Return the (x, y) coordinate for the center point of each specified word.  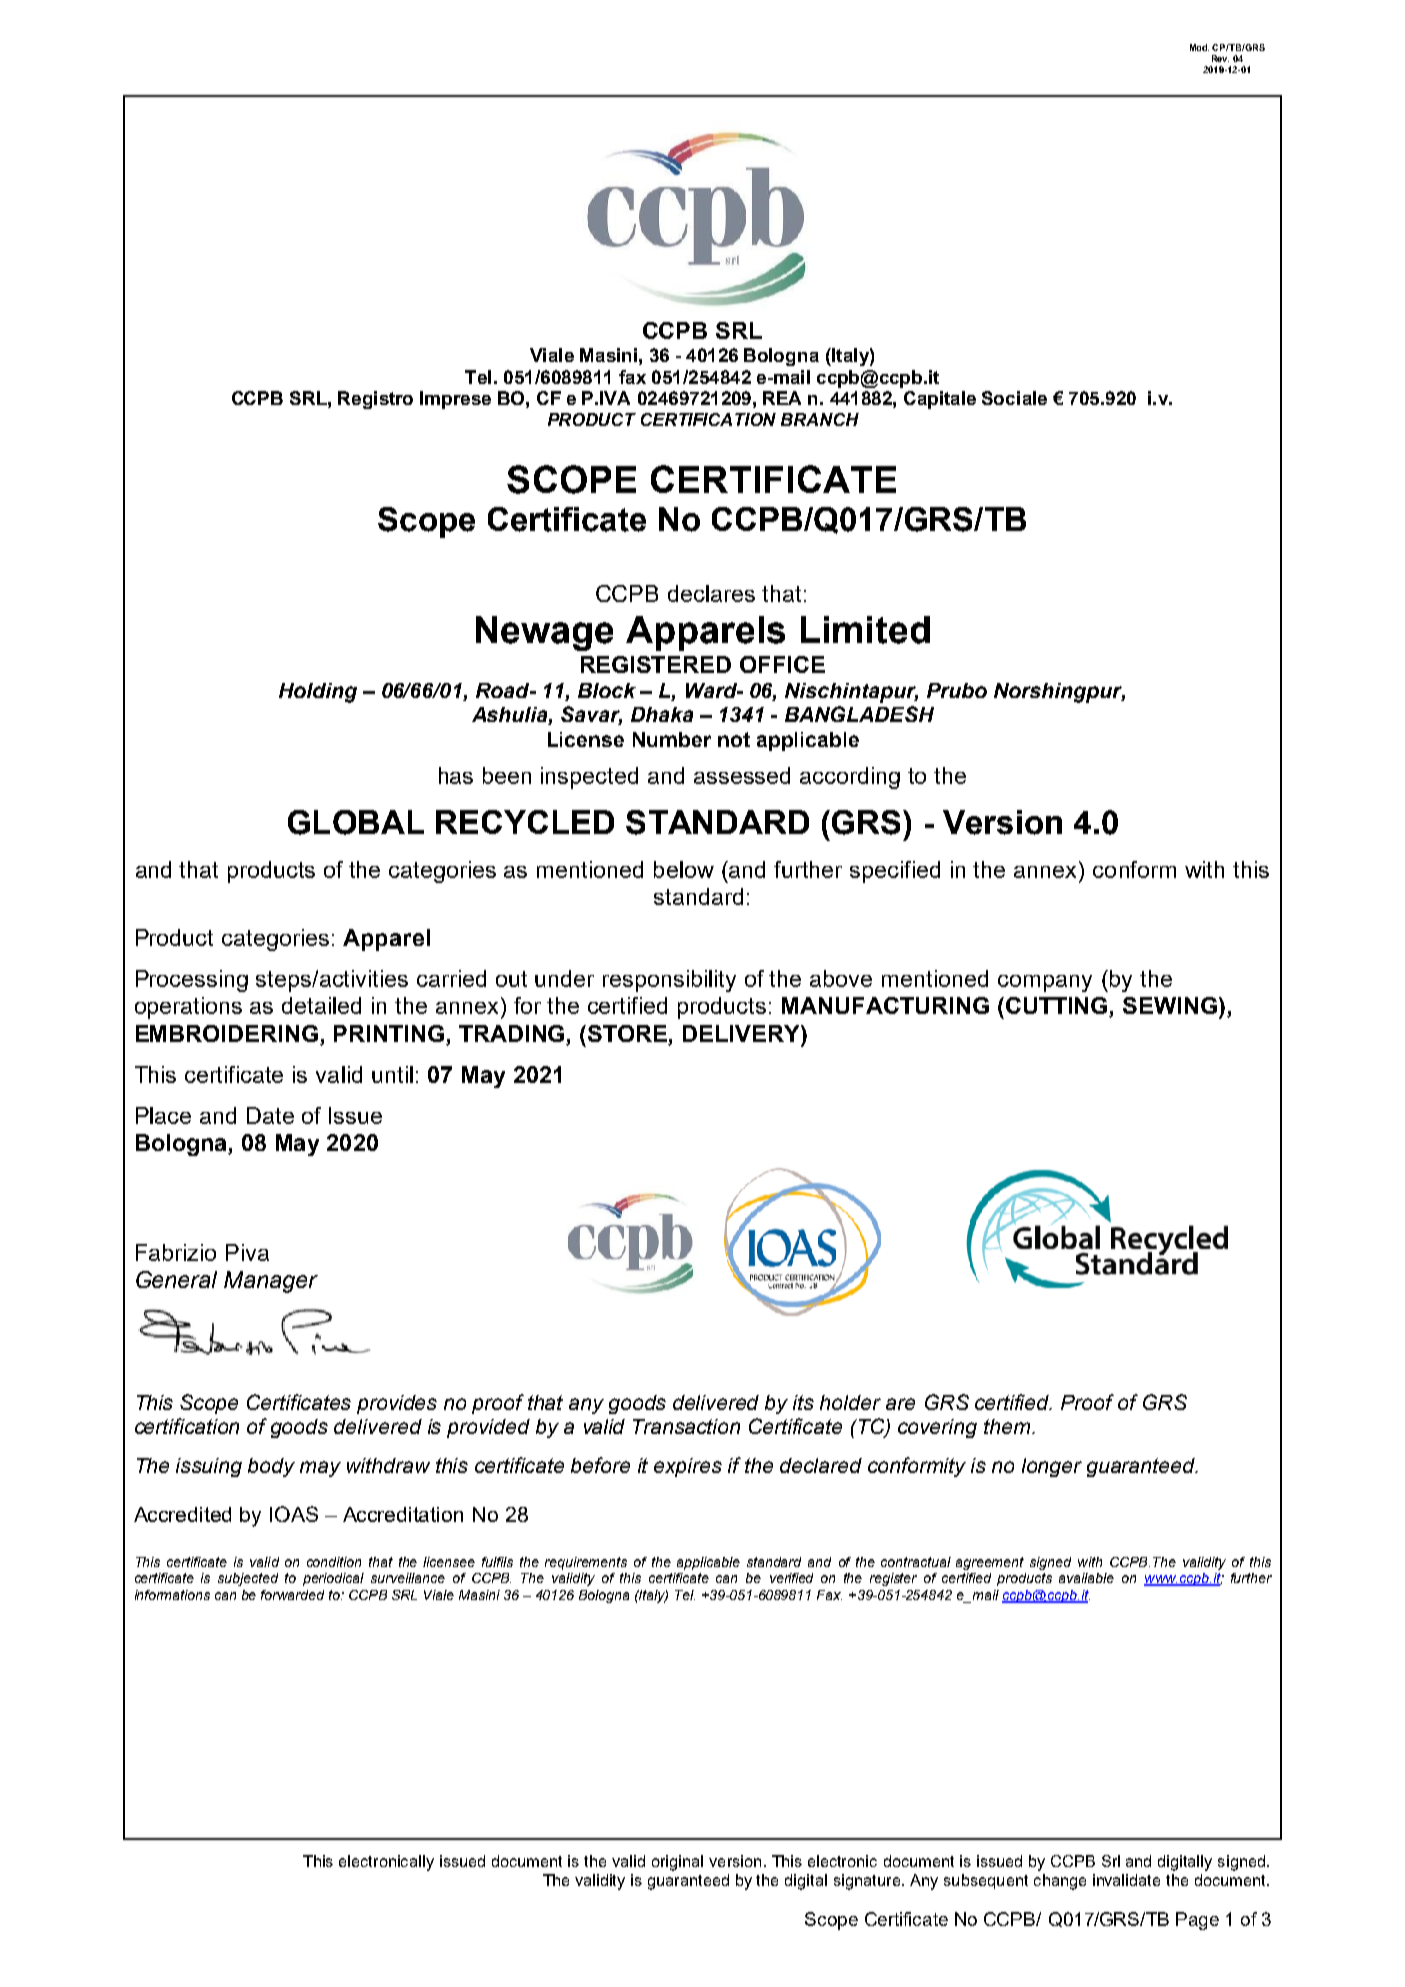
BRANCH (820, 419)
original (677, 1863)
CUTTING (1056, 1007)
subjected (248, 1579)
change (1060, 1882)
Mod (1199, 47)
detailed (321, 1005)
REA (782, 398)
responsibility (669, 981)
